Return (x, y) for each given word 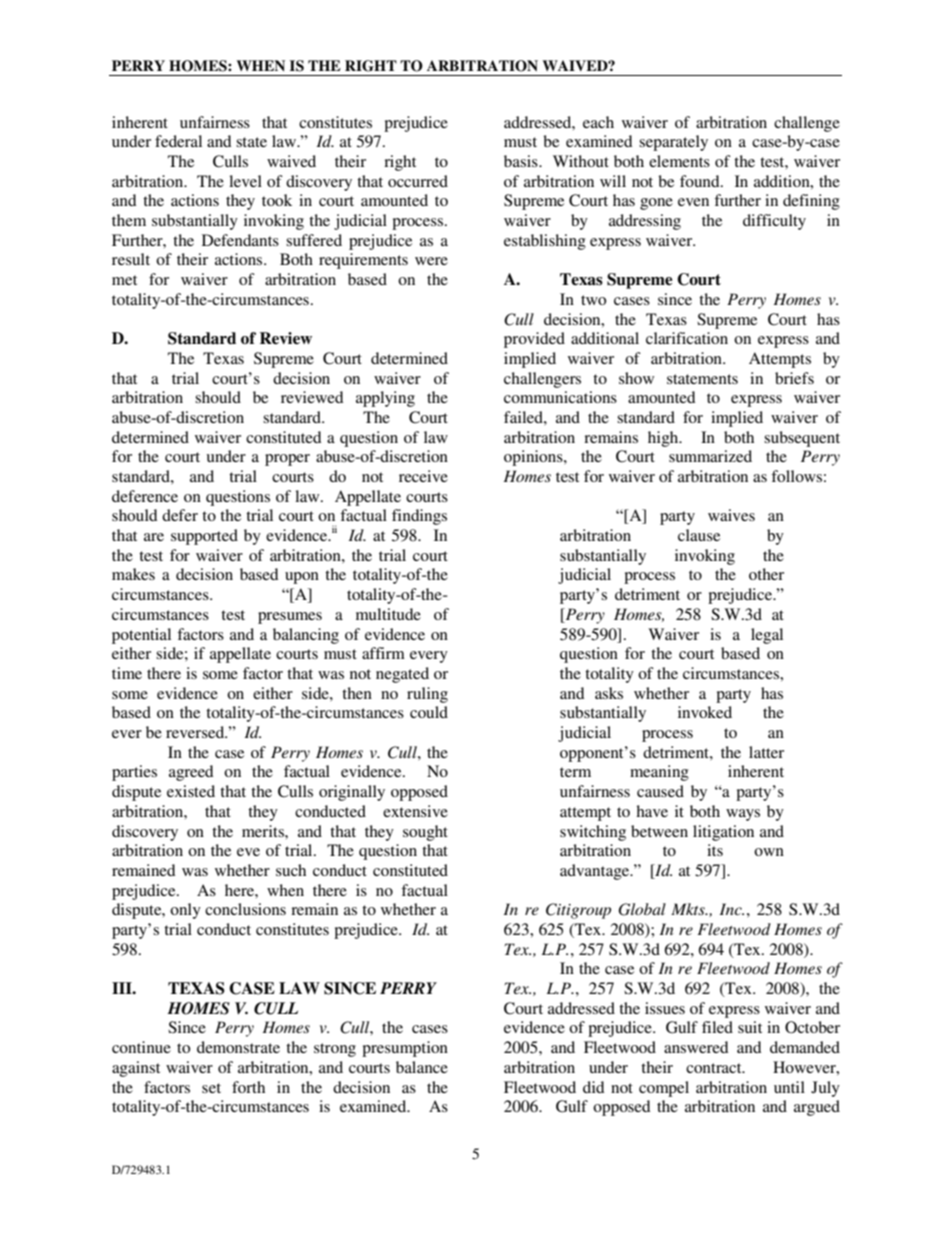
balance (422, 1067)
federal (178, 141)
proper (287, 460)
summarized (710, 456)
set (211, 1088)
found (701, 181)
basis (522, 161)
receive (423, 476)
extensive (415, 811)
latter (766, 752)
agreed (191, 773)
